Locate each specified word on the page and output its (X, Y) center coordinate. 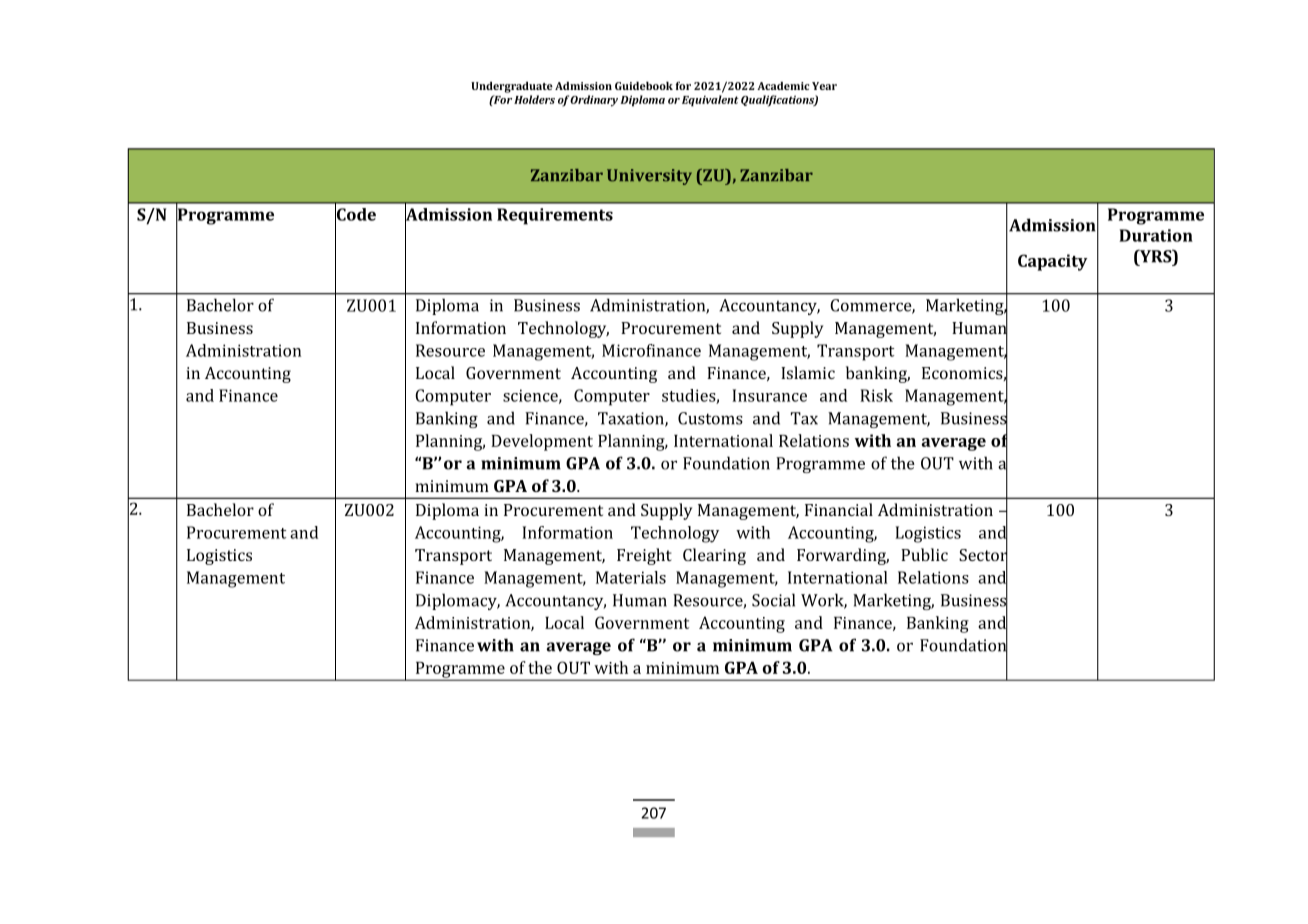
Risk (876, 395)
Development (542, 442)
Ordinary (594, 101)
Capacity (1053, 262)
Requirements (555, 216)
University (649, 177)
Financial (839, 509)
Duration (1156, 235)
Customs (710, 418)
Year (824, 86)
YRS (1156, 257)
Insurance (769, 395)
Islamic (808, 372)
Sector (983, 555)
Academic (783, 86)
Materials (631, 577)
